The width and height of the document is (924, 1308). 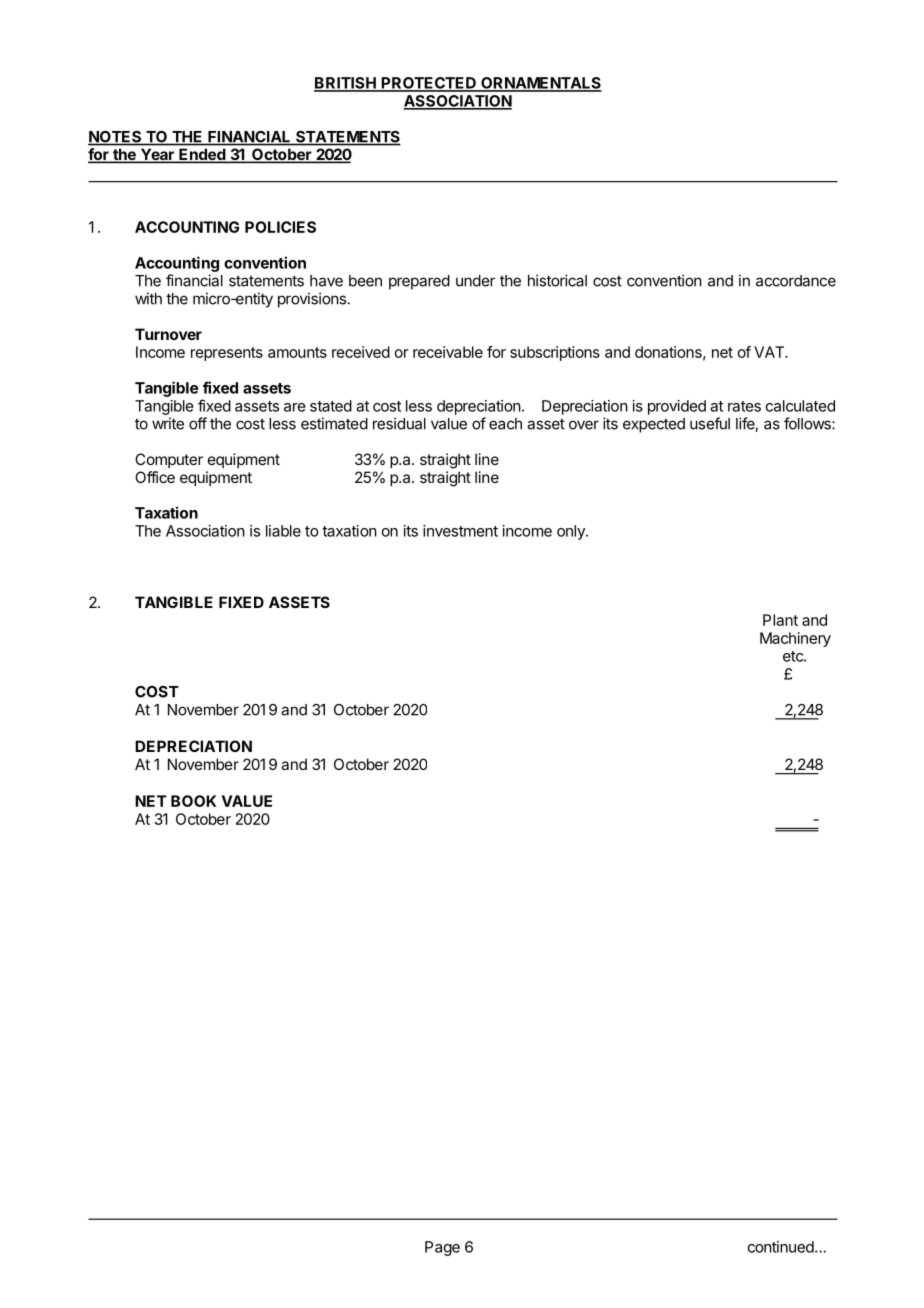 I want to click on NOTES, so click(x=116, y=138).
